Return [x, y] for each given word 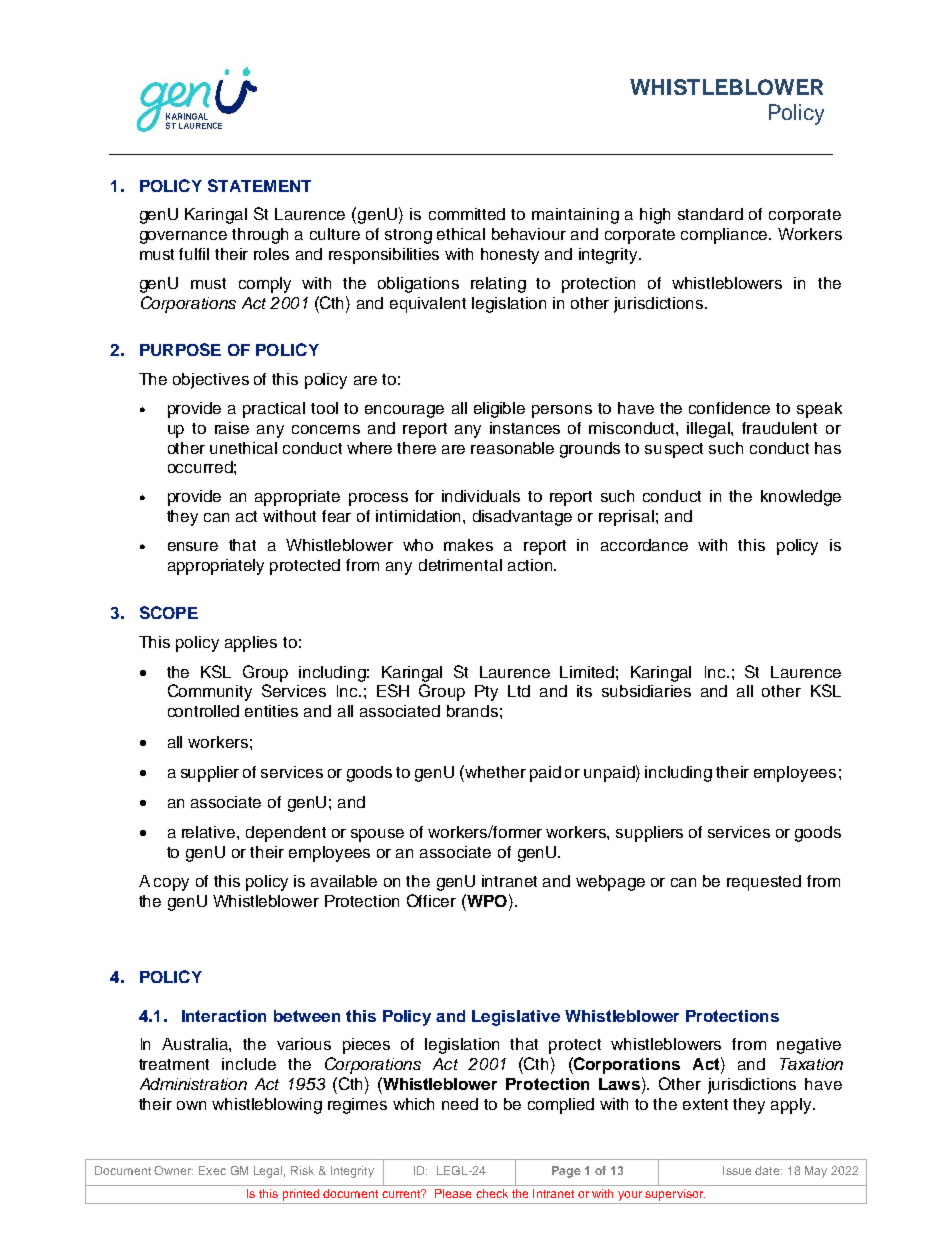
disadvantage [522, 518]
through [260, 236]
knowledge [801, 498]
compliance [725, 236]
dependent [286, 834]
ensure [193, 546]
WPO [486, 900]
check [492, 1193]
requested [764, 883]
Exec [212, 1170]
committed [467, 214]
